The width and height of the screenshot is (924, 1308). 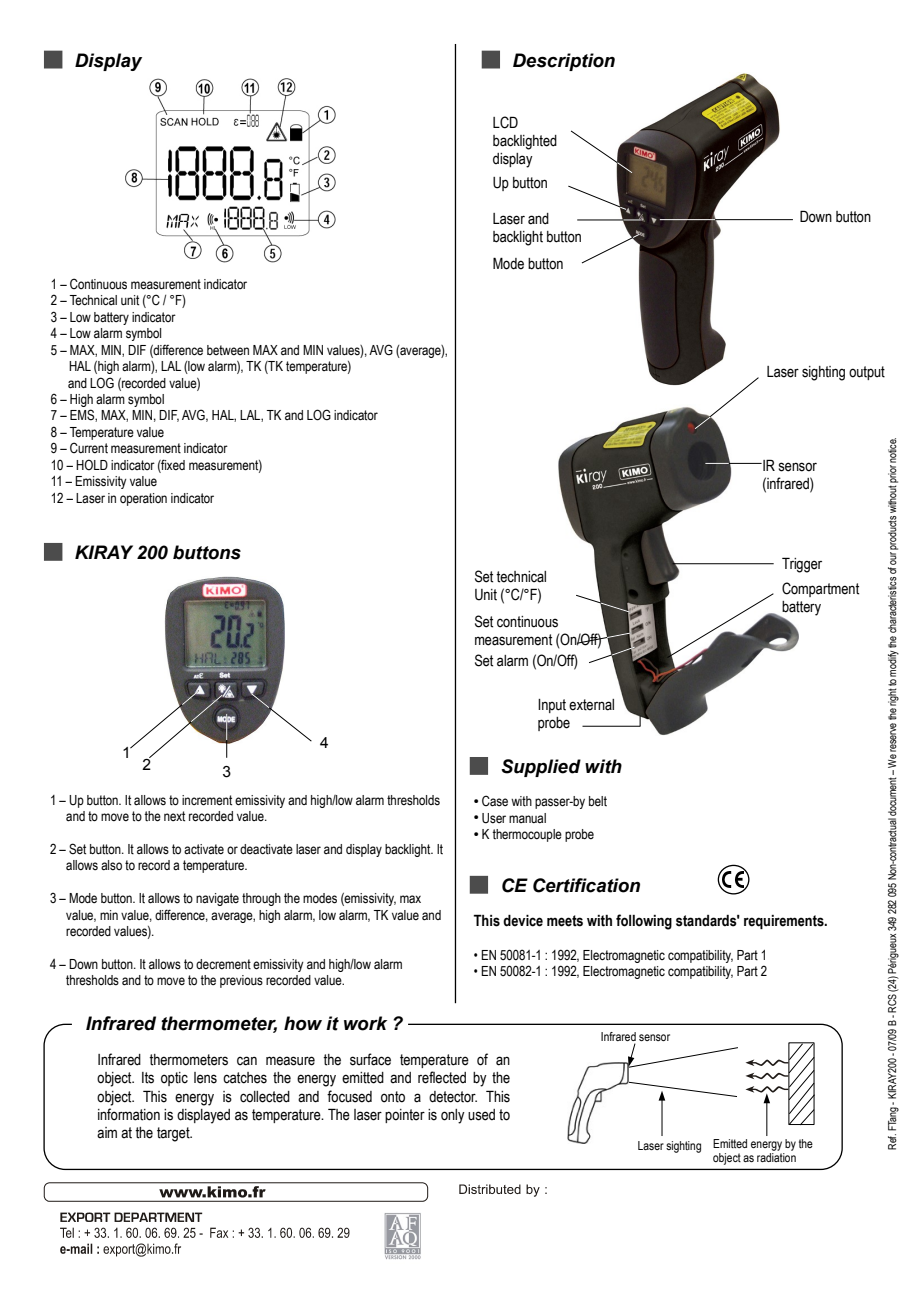 I want to click on LCD, so click(x=505, y=122).
